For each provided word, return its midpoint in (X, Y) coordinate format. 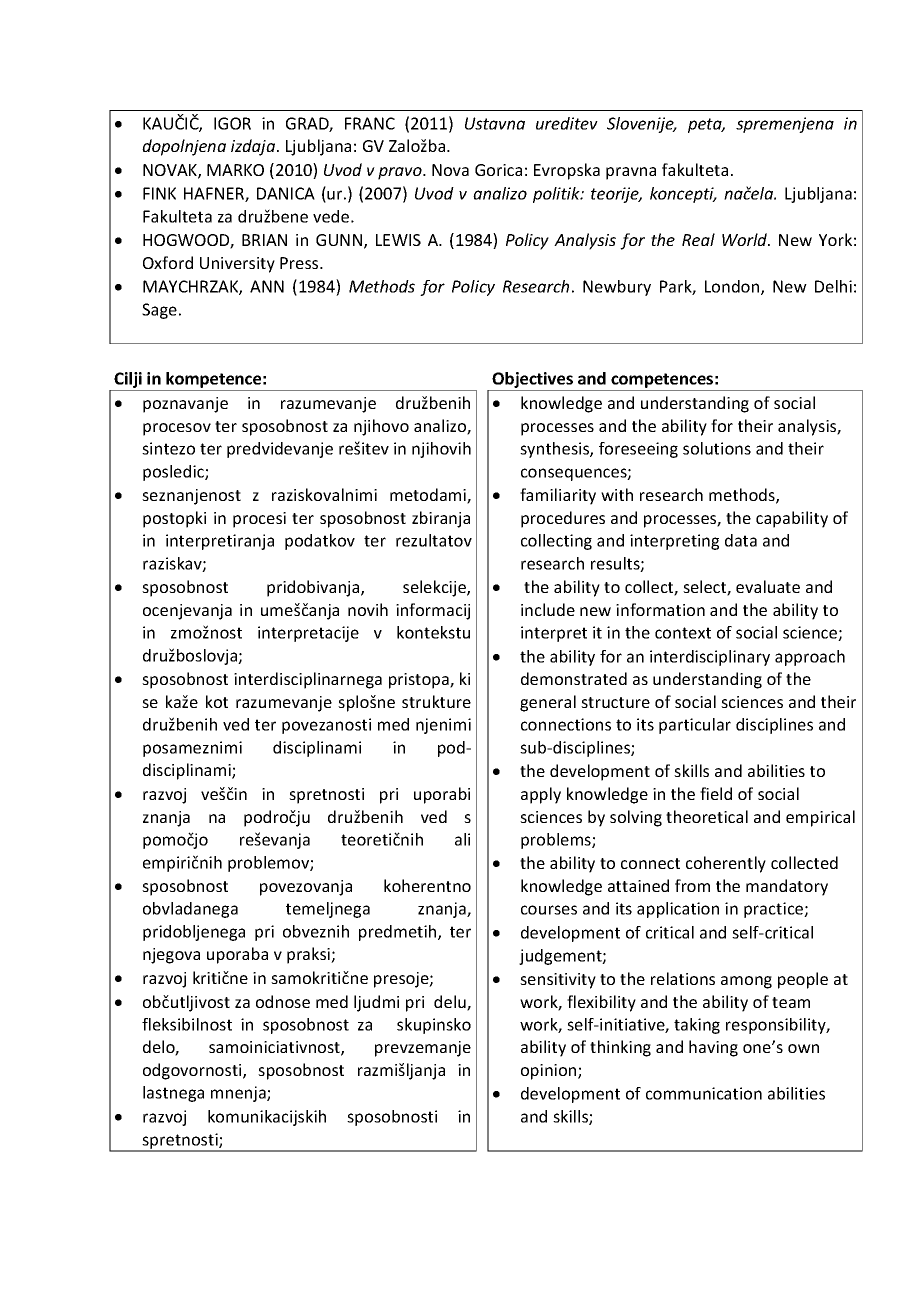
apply (541, 795)
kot (217, 701)
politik (557, 195)
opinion (550, 1072)
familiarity (558, 496)
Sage (159, 311)
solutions (717, 448)
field (716, 793)
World (746, 239)
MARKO (235, 170)
